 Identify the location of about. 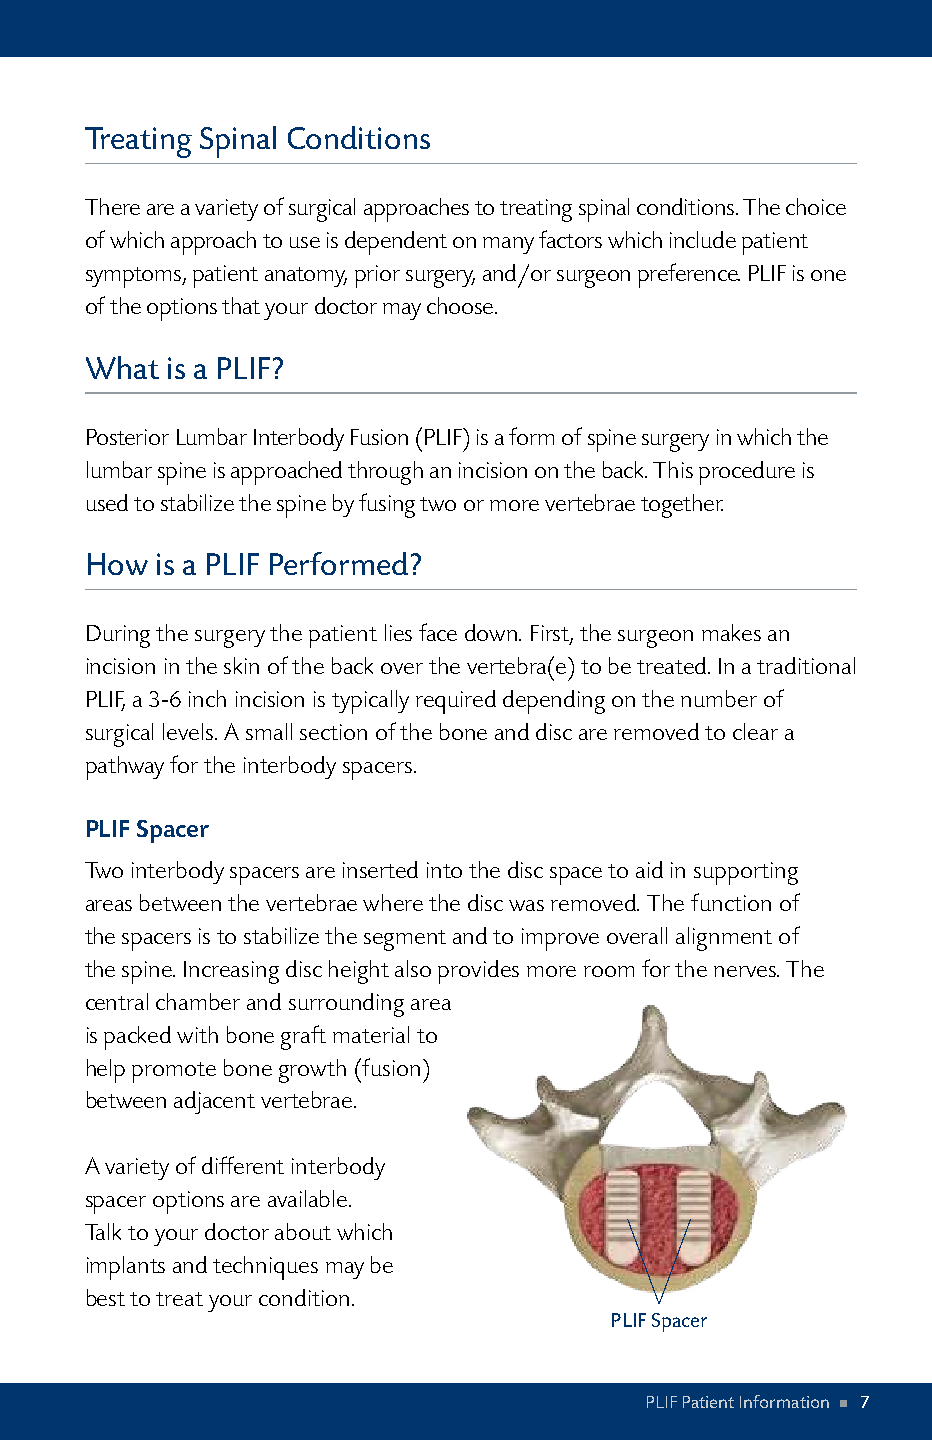
(303, 1231).
